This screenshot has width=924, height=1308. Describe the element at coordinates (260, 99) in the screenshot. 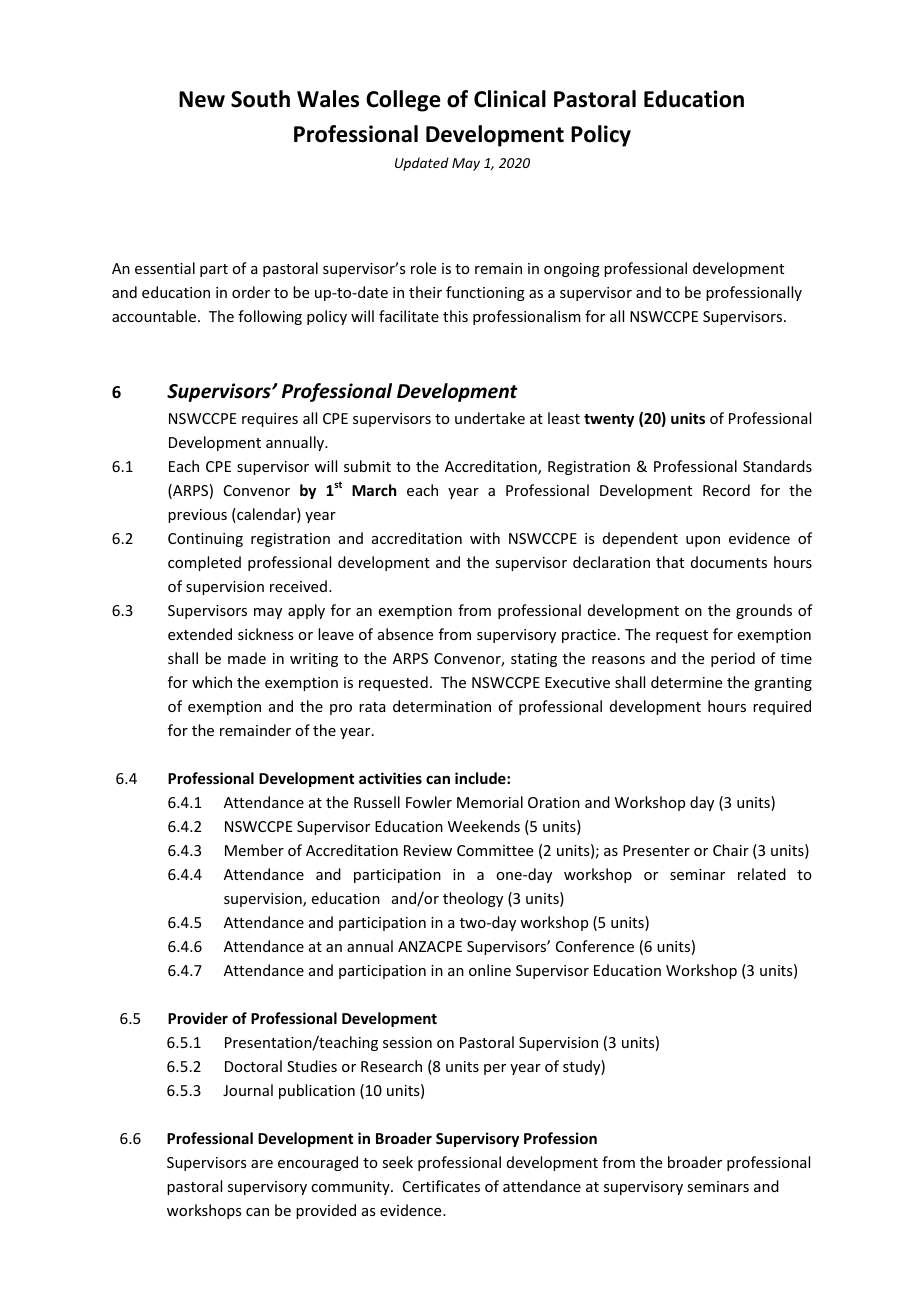

I see `South` at that location.
